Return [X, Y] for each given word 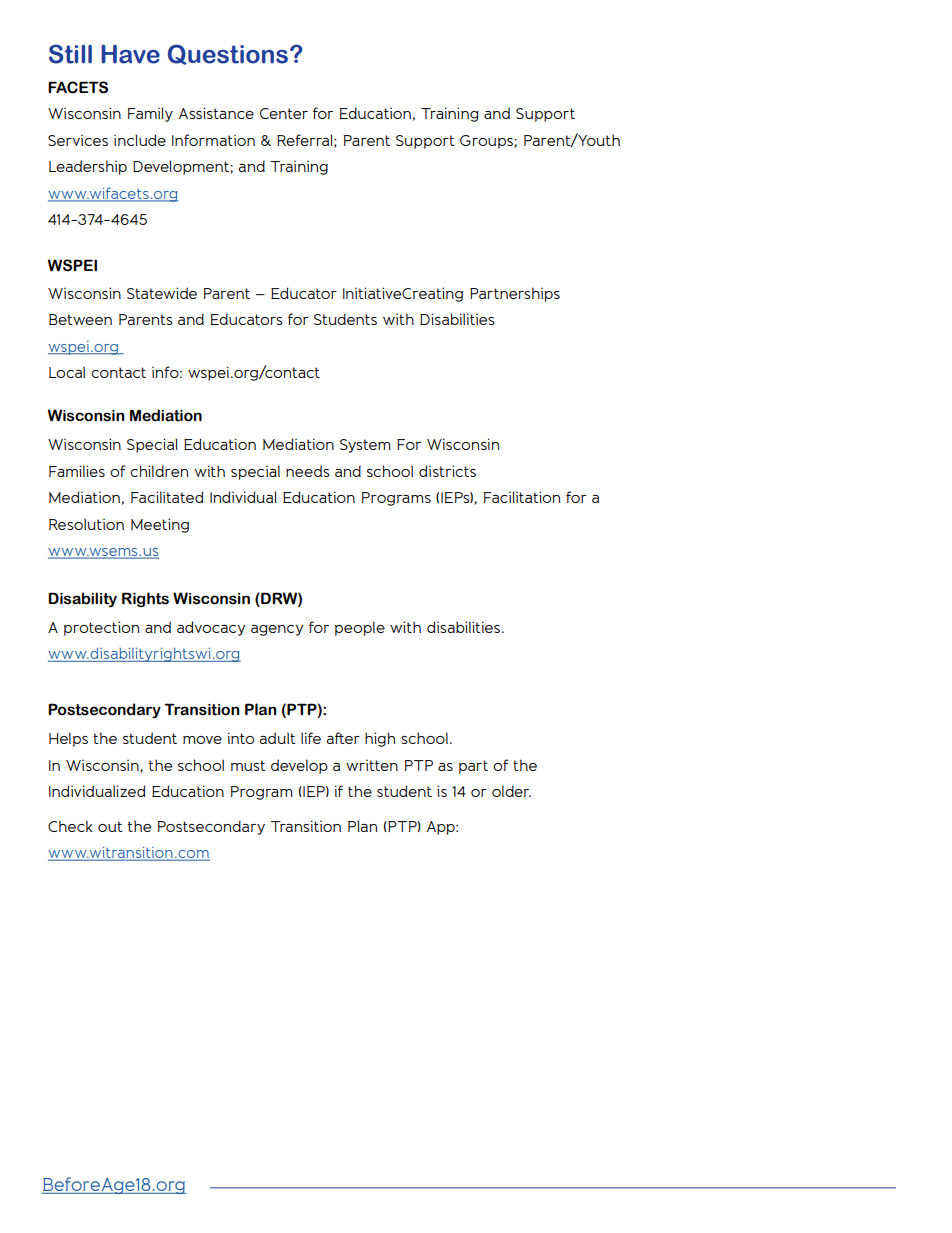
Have [130, 54]
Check [70, 826]
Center [284, 113]
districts [447, 471]
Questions [228, 54]
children [159, 471]
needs [307, 471]
